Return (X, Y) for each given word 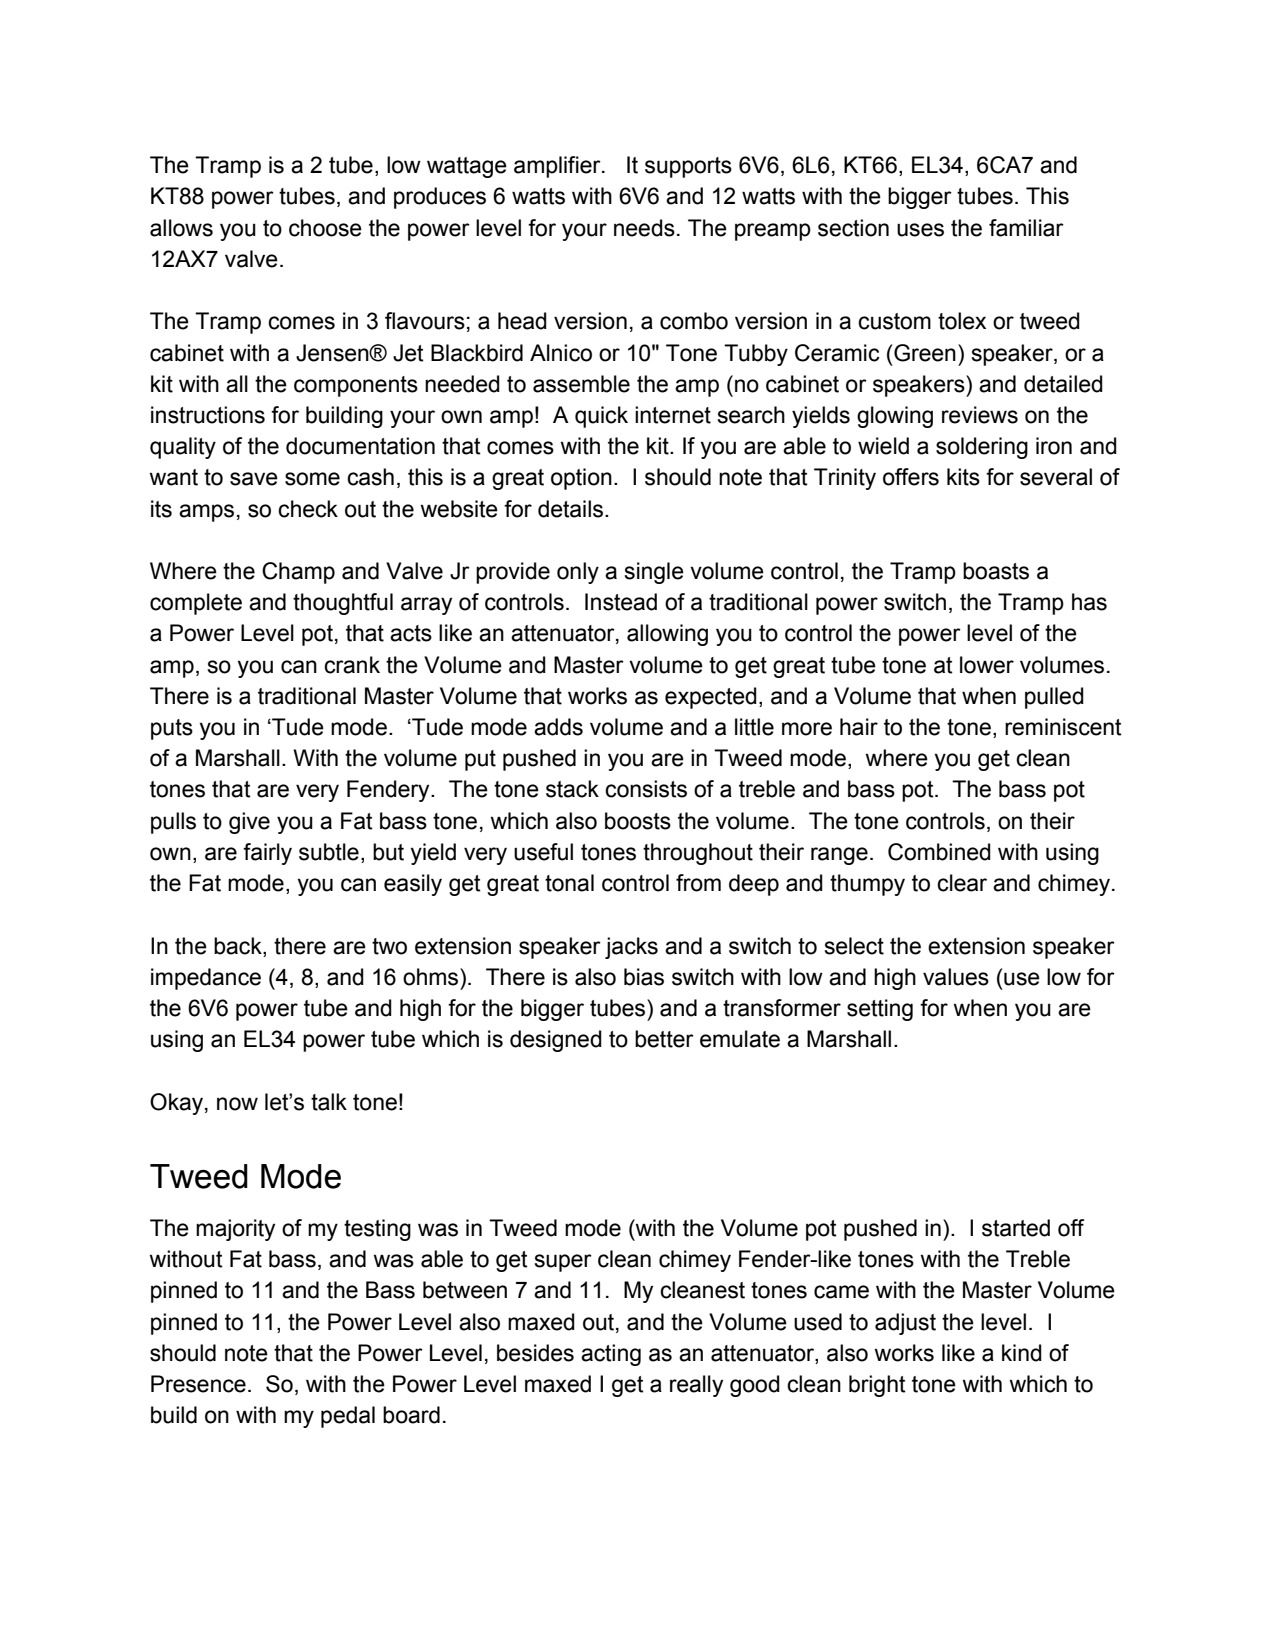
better (664, 1039)
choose (325, 228)
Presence (198, 1384)
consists (646, 789)
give (249, 823)
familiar (1026, 228)
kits (963, 477)
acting (611, 1355)
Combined (939, 852)
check (308, 509)
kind (1022, 1353)
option (581, 479)
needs (644, 228)
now (237, 1104)
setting (880, 1010)
